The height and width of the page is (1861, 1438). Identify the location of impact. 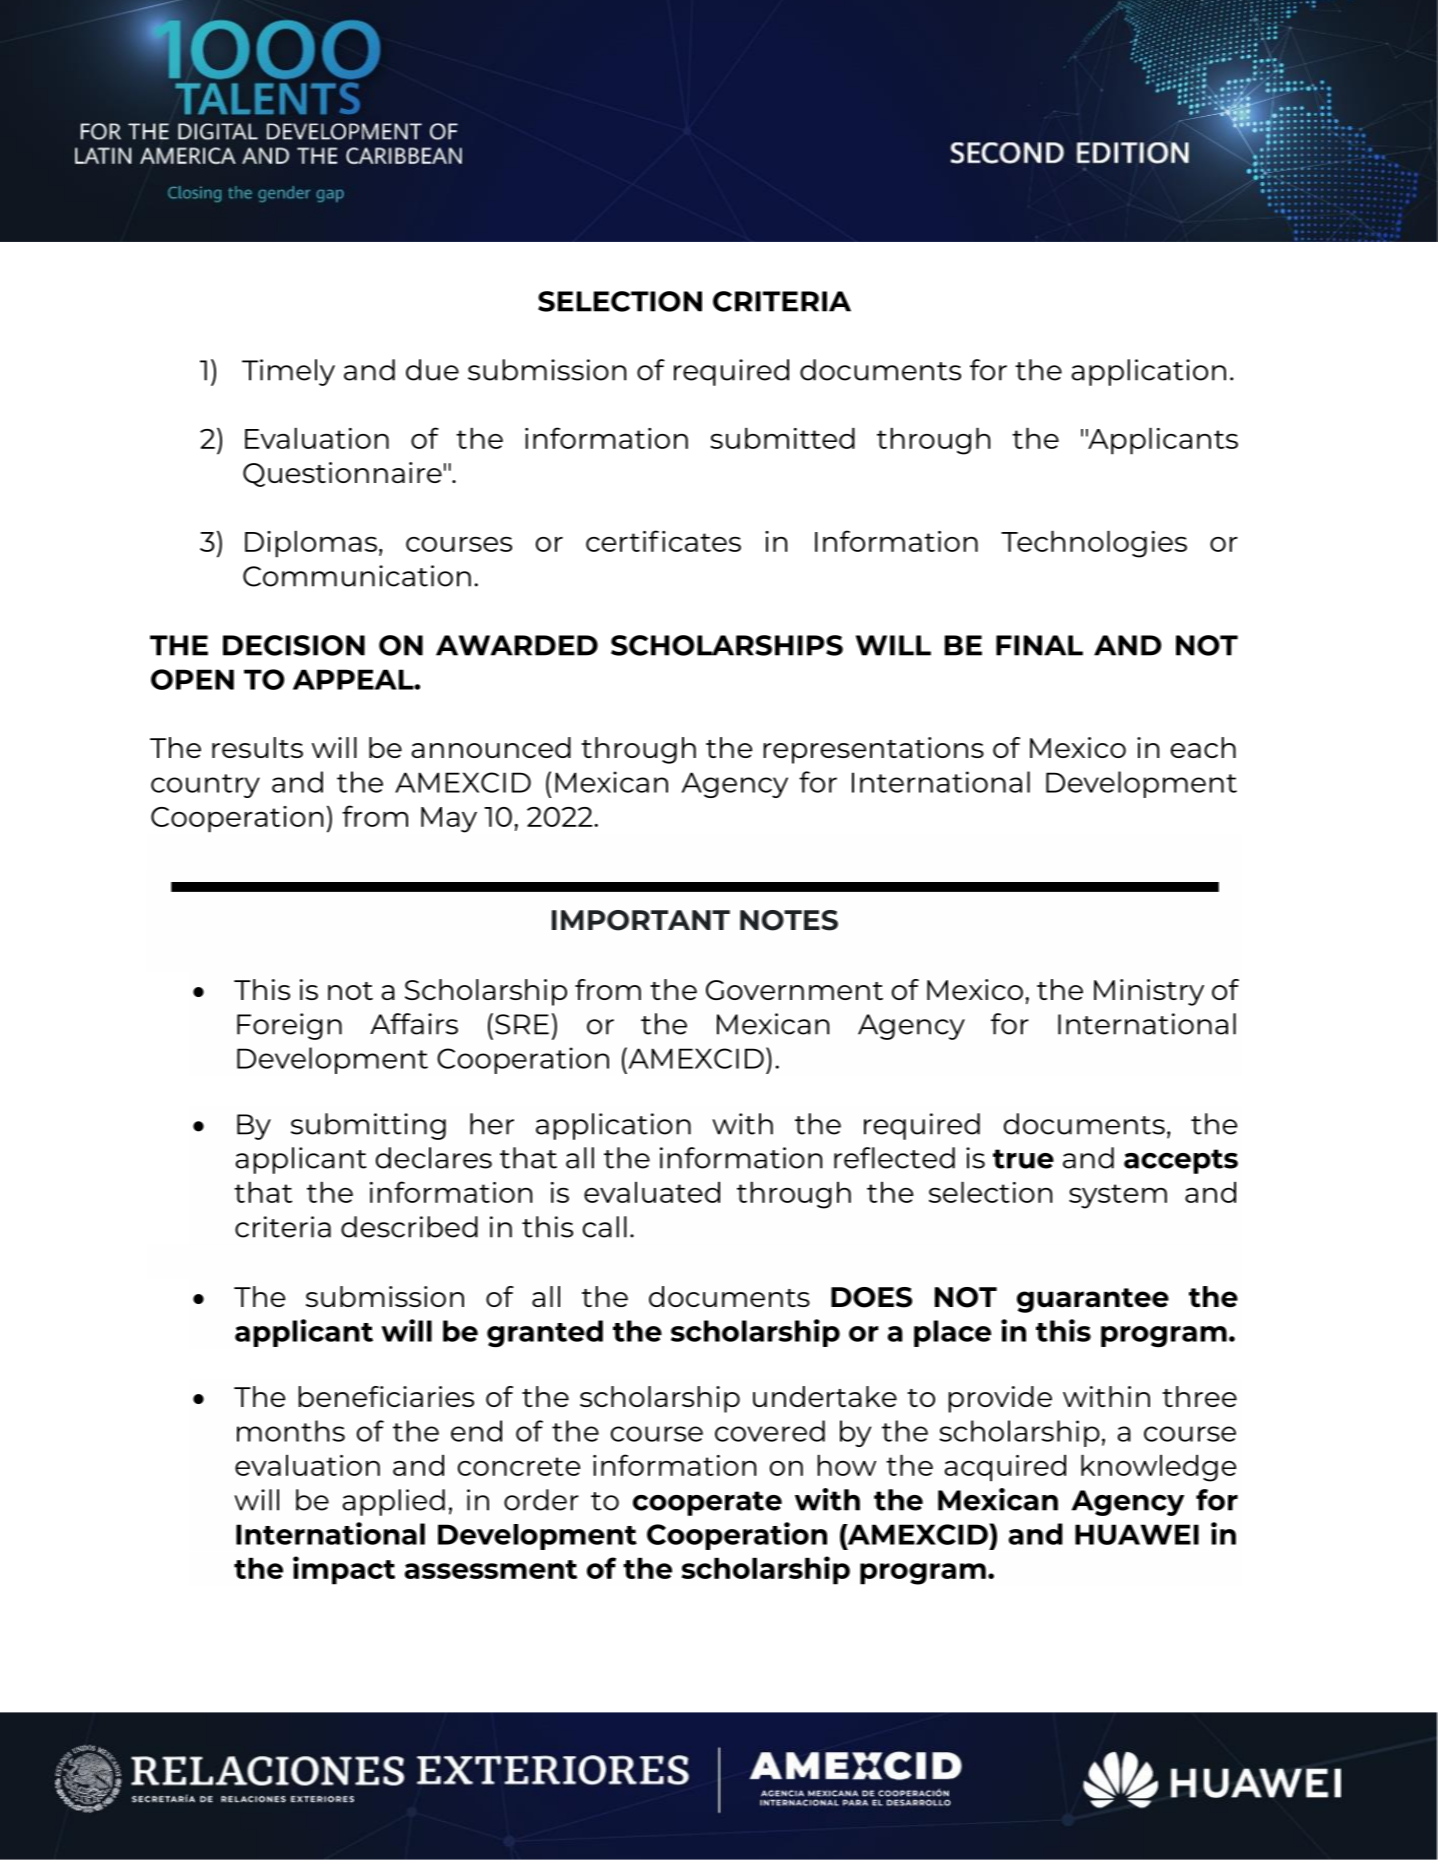
(344, 1570).
